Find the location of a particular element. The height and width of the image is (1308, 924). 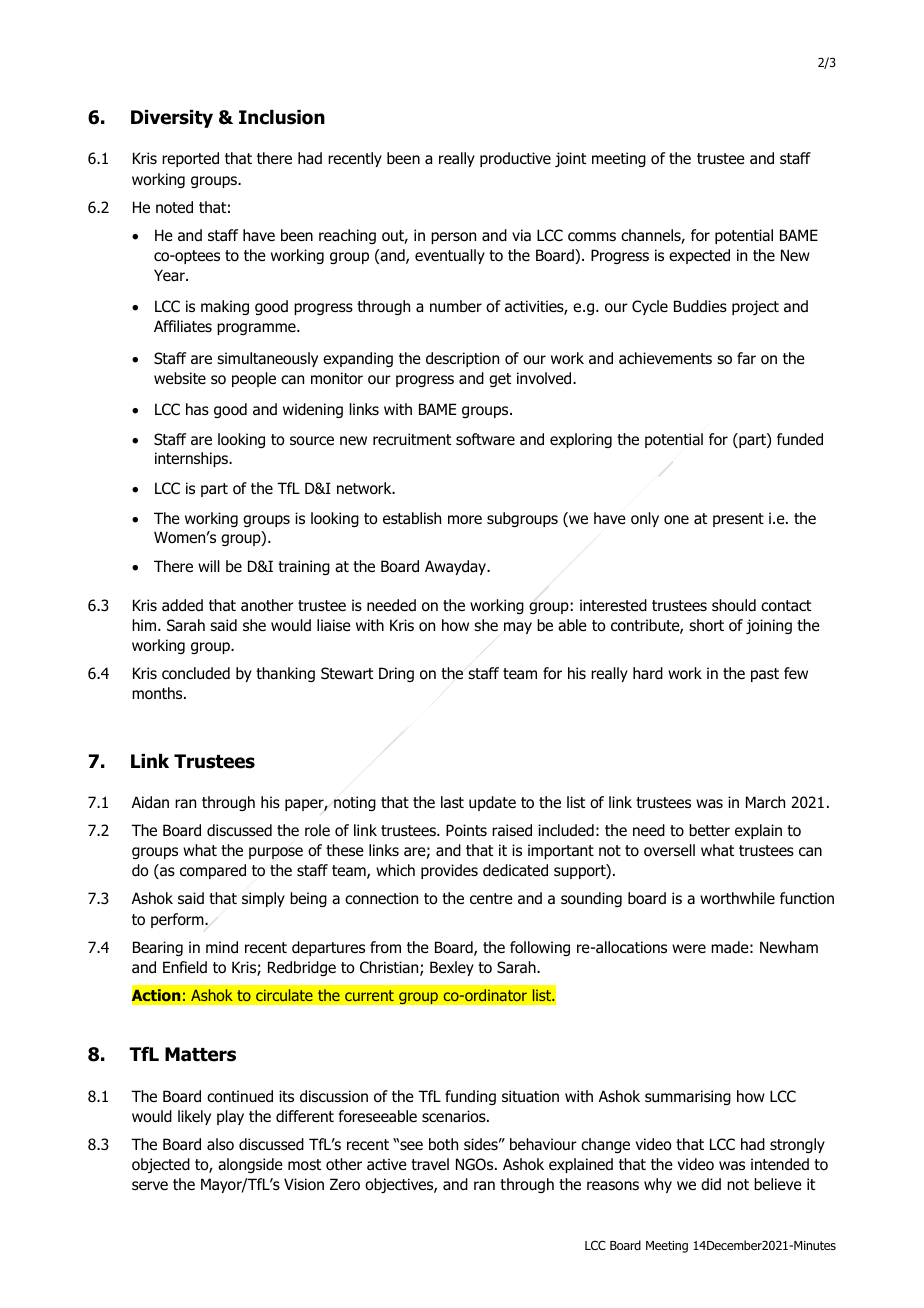

reported is located at coordinates (190, 159).
